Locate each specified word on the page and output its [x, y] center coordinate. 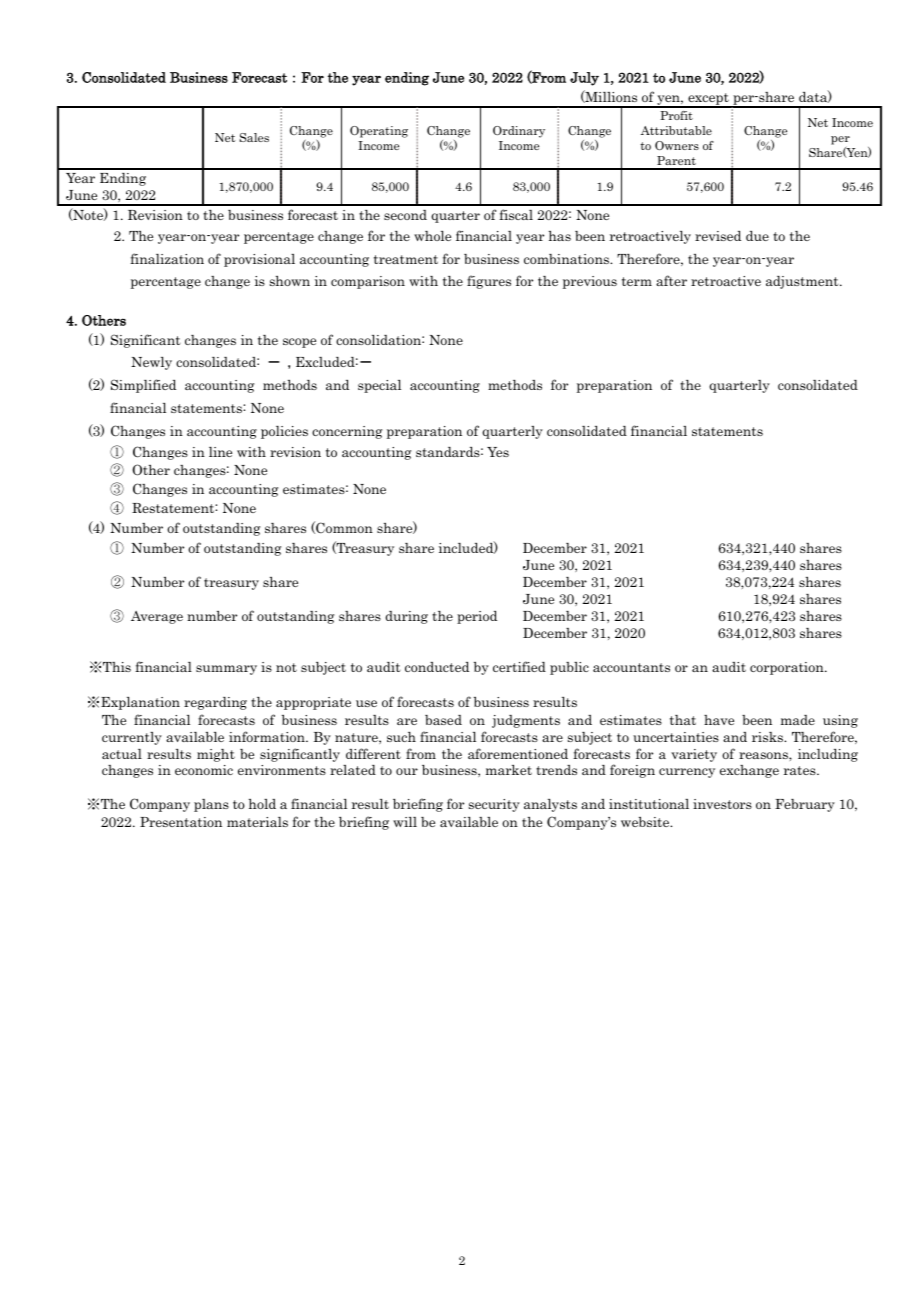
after [671, 280]
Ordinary [519, 132]
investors [722, 804]
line [220, 452]
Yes [498, 452]
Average [157, 617]
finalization [167, 258]
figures [489, 282]
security [494, 805]
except [708, 100]
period [477, 617]
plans [211, 805]
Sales [254, 137]
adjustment [803, 282]
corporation [788, 668]
